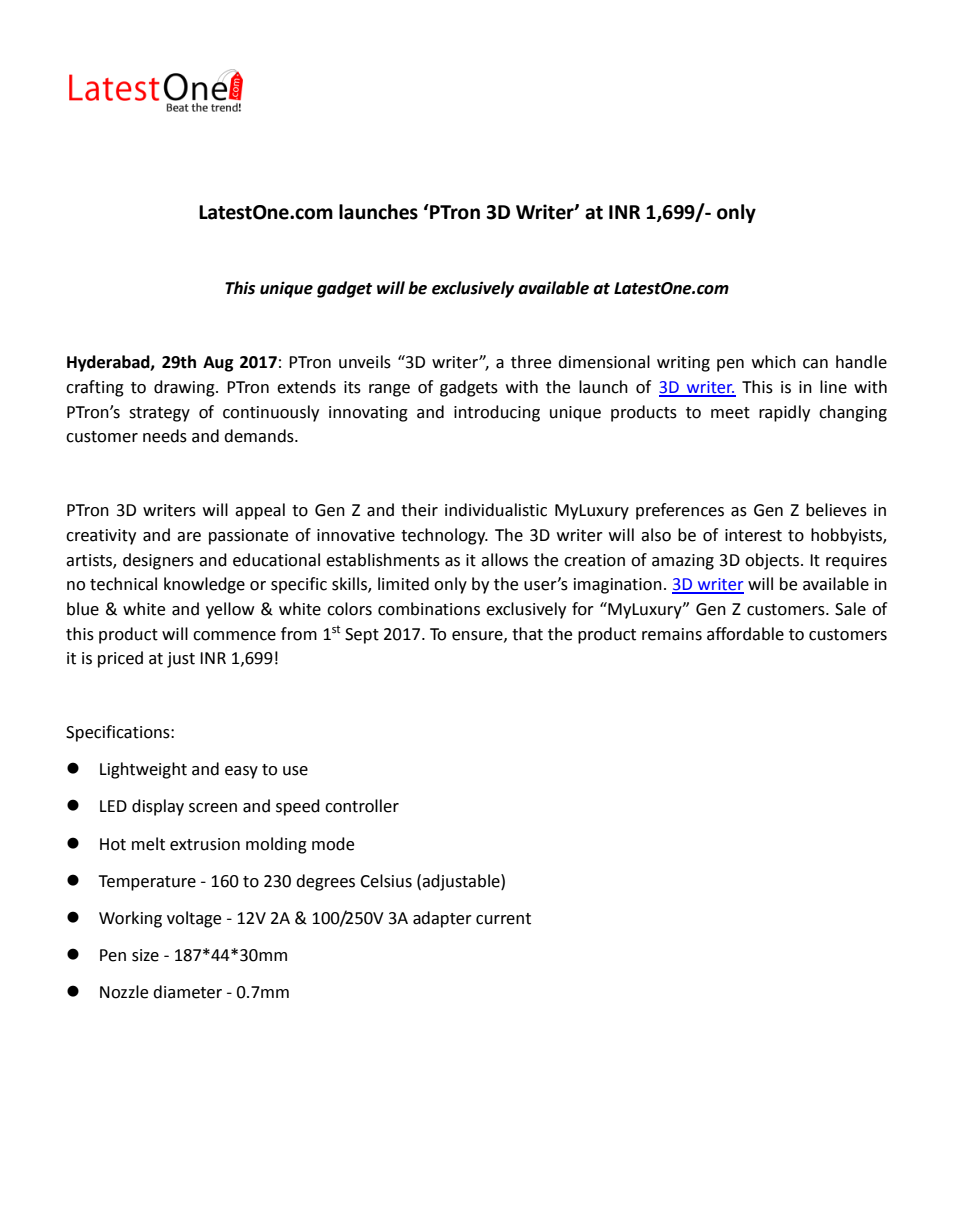 Image resolution: width=954 pixels, height=1232 pixels. I want to click on objects, so click(773, 561).
